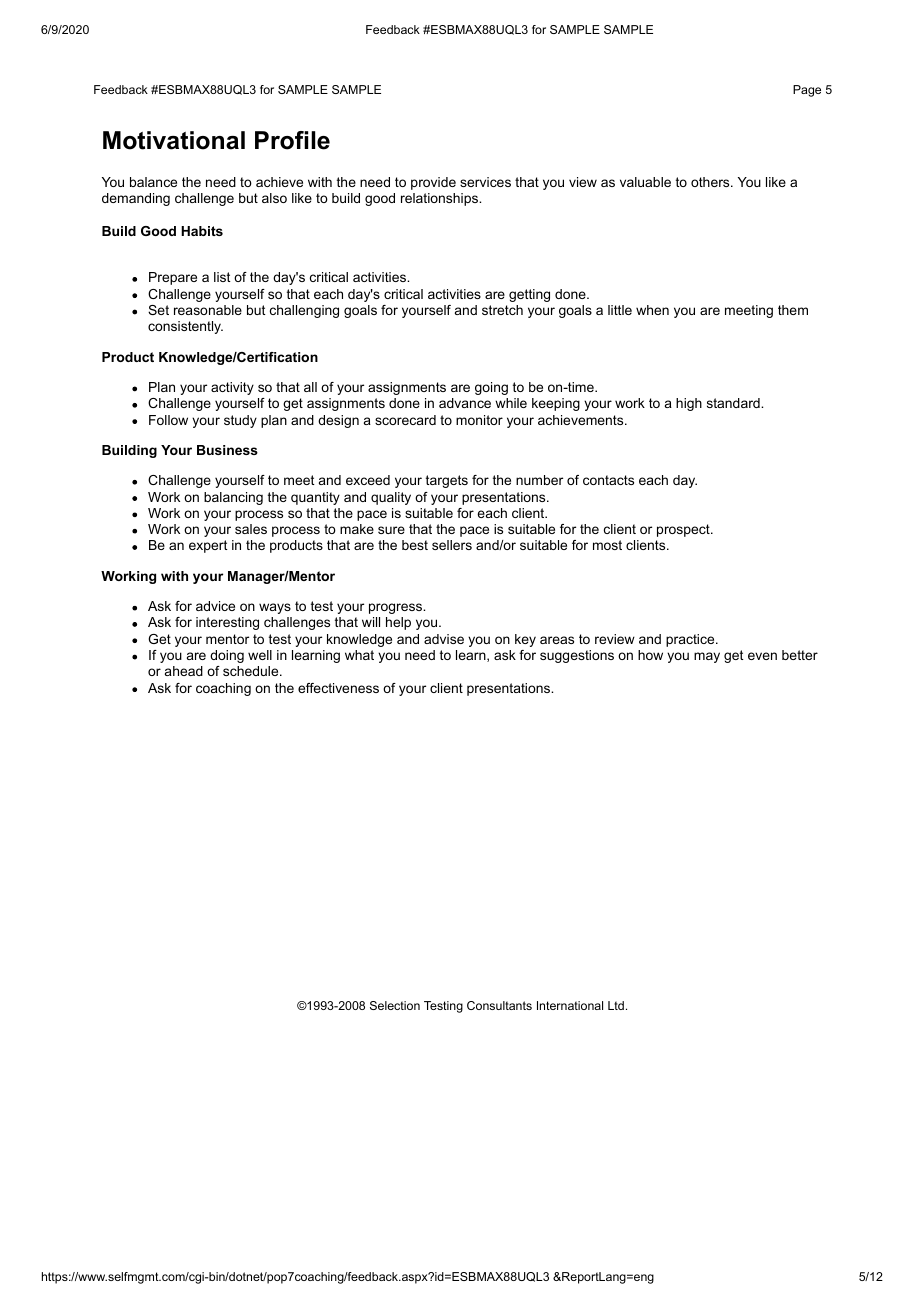  What do you see at coordinates (485, 182) in the page?
I see `services` at bounding box center [485, 182].
